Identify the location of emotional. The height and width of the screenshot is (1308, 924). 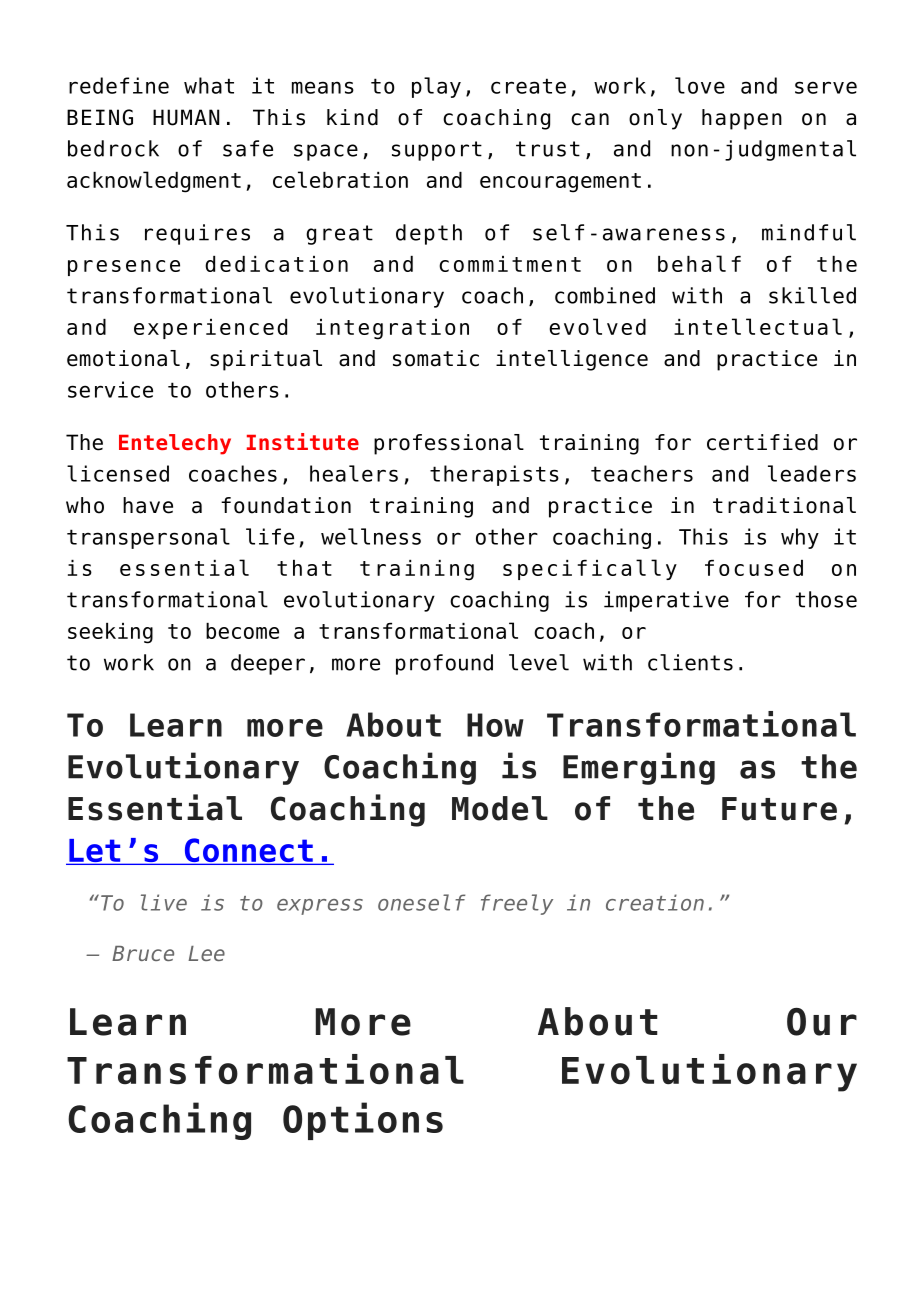
(123, 358).
